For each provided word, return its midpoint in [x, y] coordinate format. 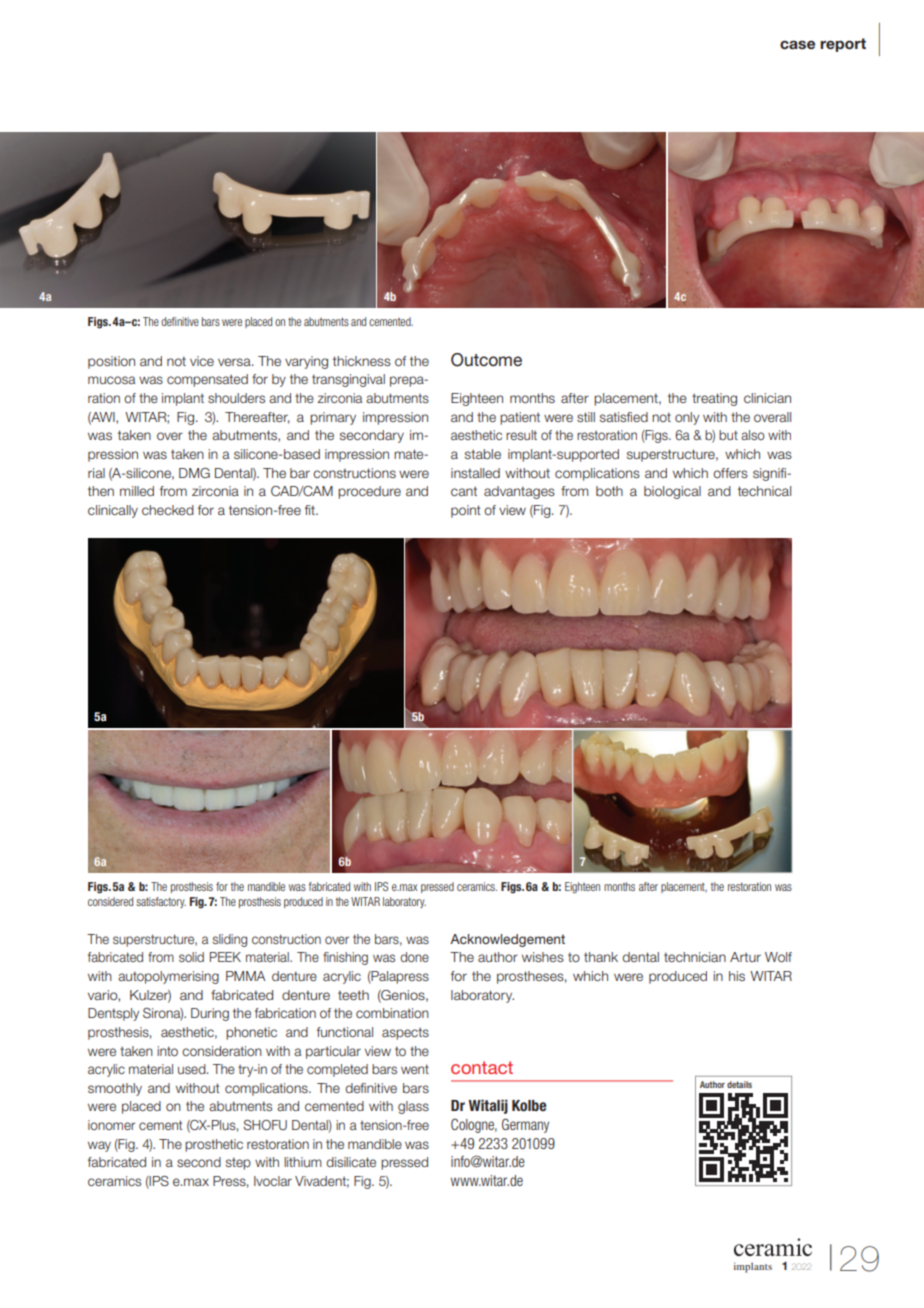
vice [202, 361]
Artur [745, 957]
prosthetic [214, 1145]
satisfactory [161, 902]
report [843, 45]
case [797, 44]
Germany [525, 1125]
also [753, 435]
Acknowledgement [507, 940]
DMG [194, 473]
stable [483, 454]
